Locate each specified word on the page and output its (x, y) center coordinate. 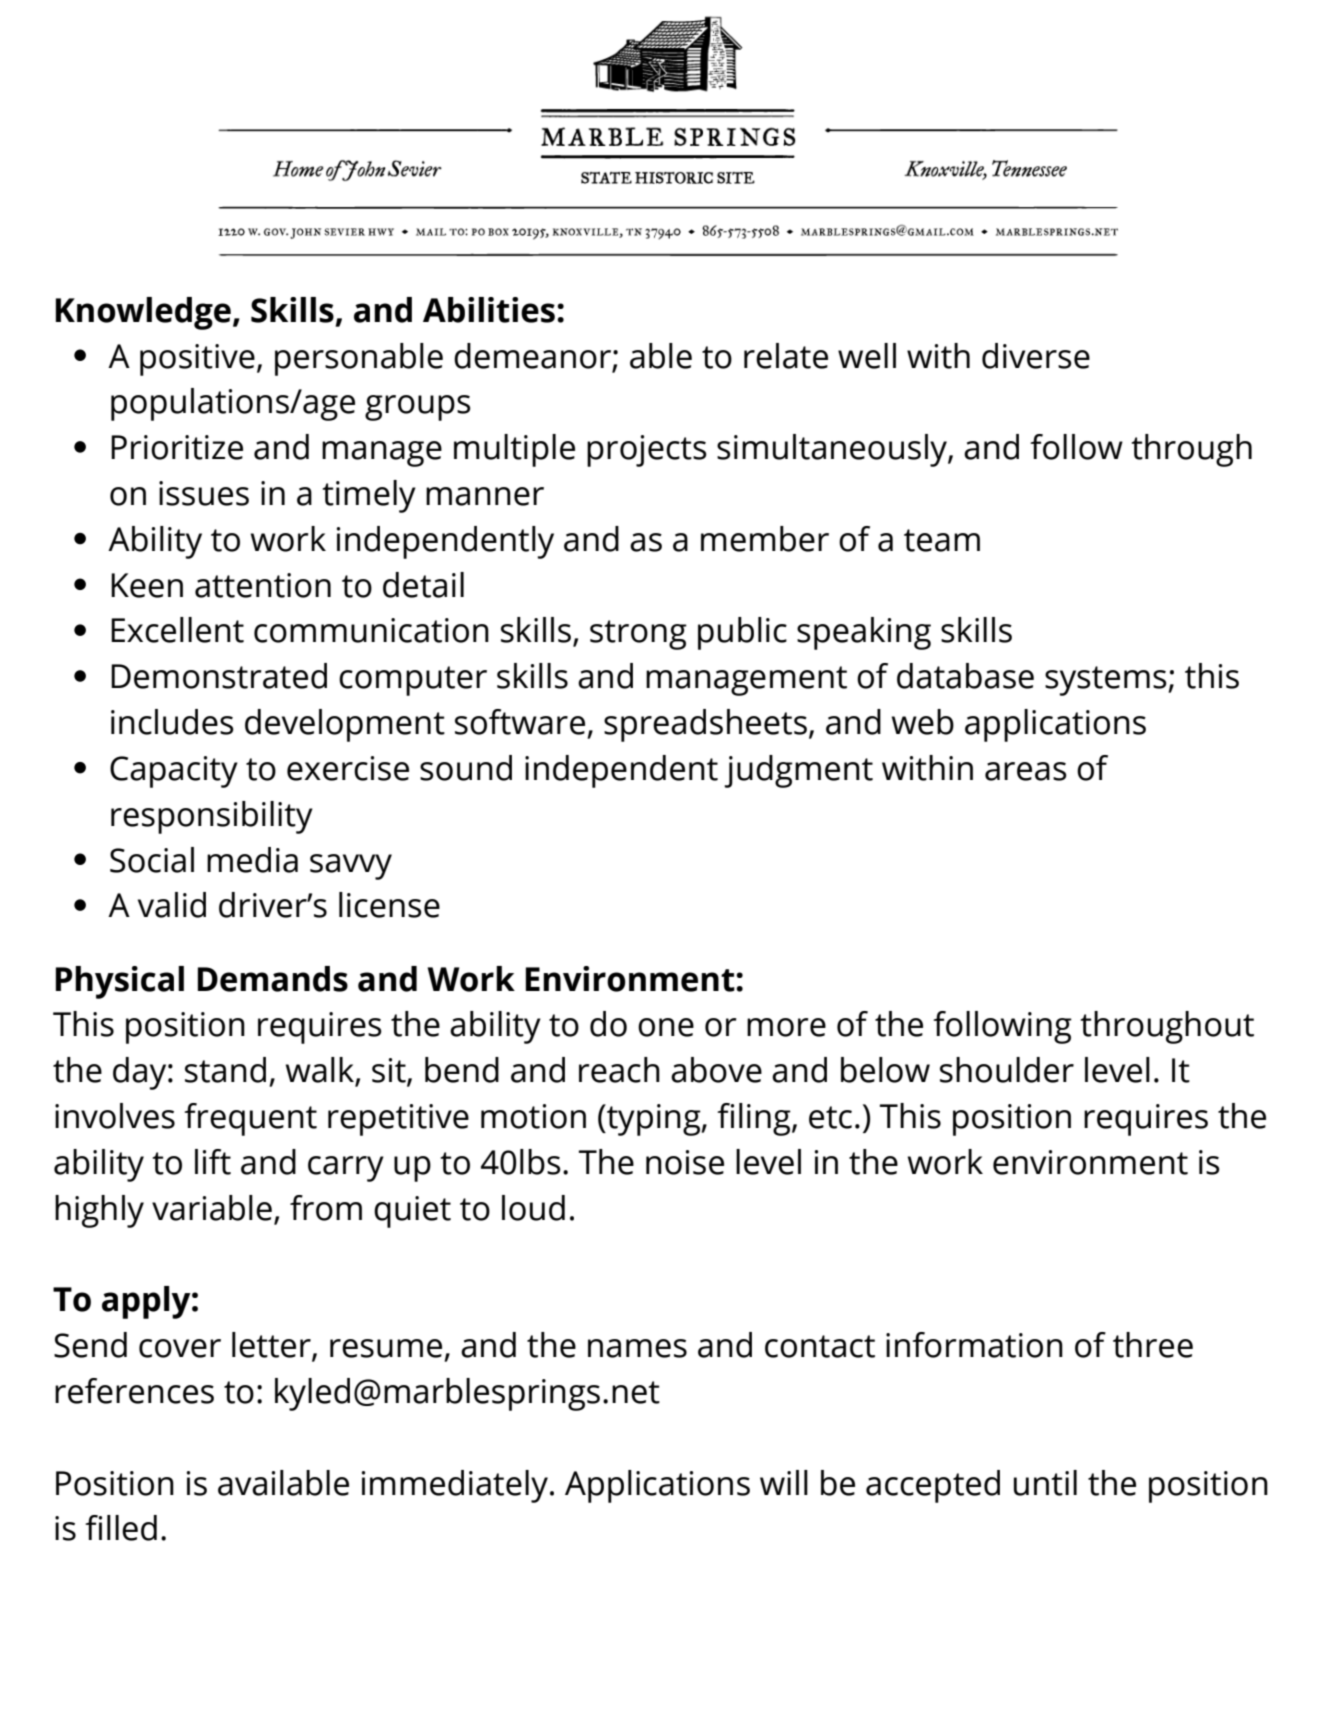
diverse (1036, 356)
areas (1026, 771)
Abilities (489, 310)
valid (172, 905)
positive (197, 360)
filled (121, 1528)
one (666, 1027)
